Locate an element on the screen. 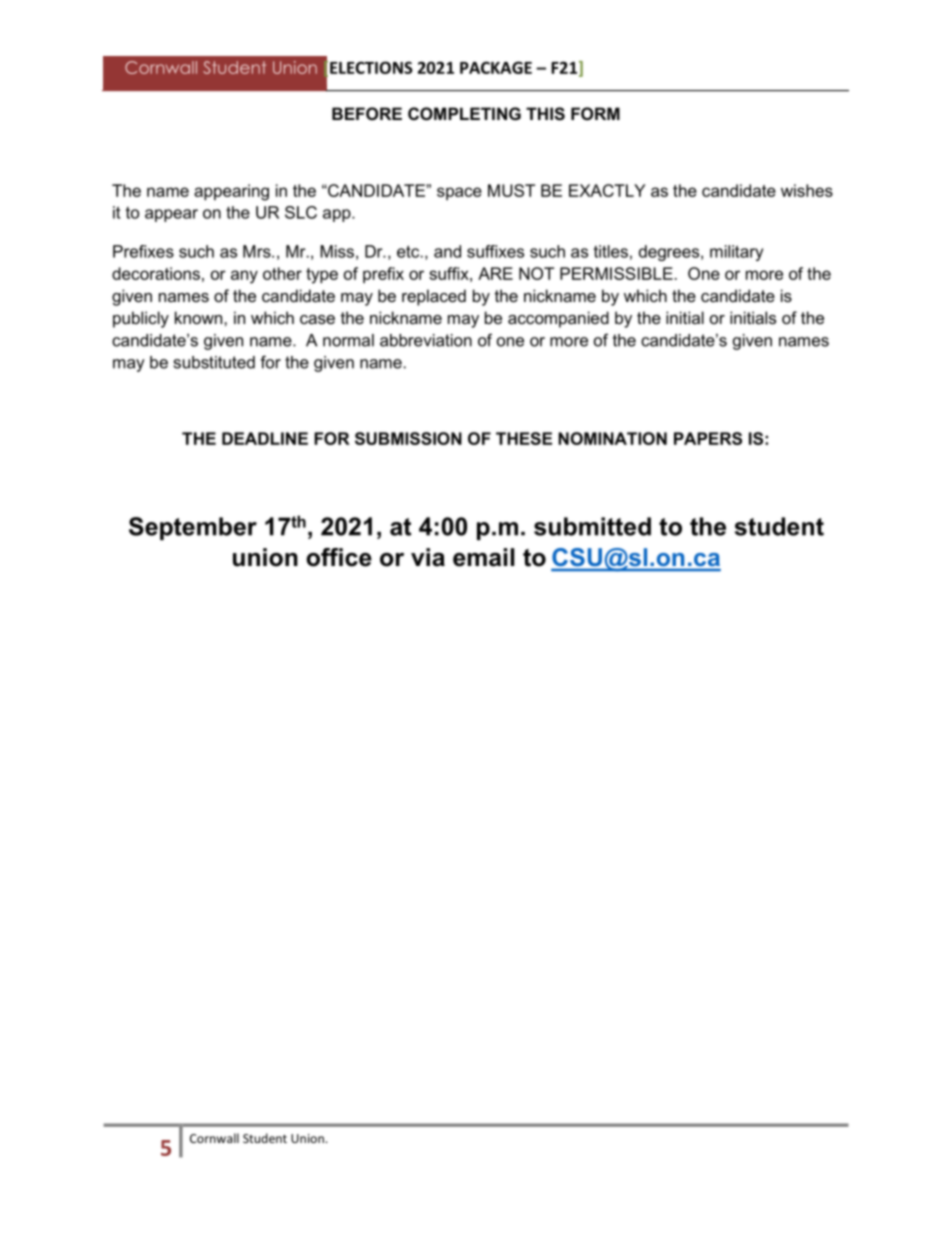 This screenshot has height=1233, width=952. replaced is located at coordinates (434, 297).
